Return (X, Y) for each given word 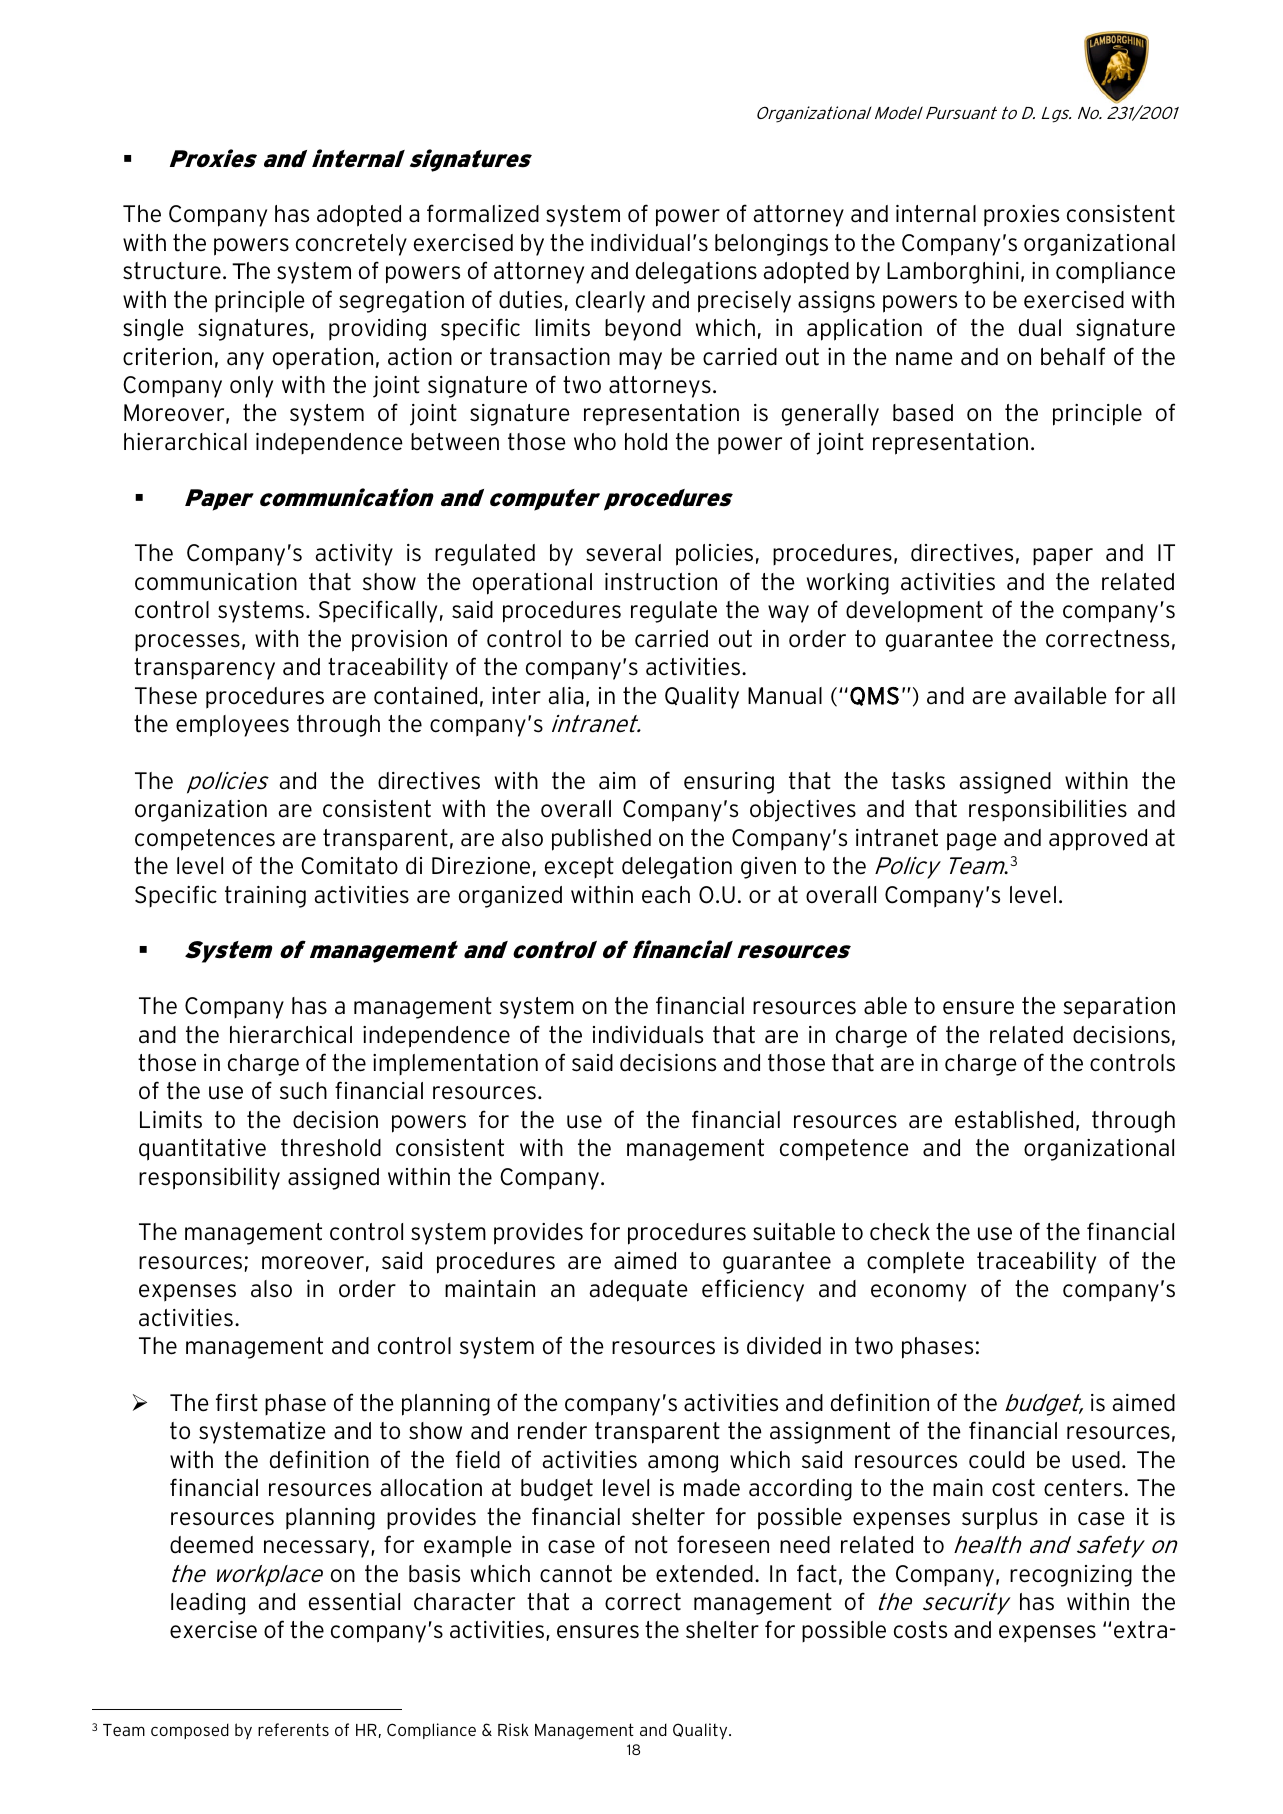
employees (232, 726)
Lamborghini (953, 273)
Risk (513, 1729)
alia (565, 696)
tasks (918, 781)
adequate (638, 1291)
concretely (351, 245)
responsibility (209, 1179)
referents (293, 1729)
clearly (610, 302)
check (900, 1232)
